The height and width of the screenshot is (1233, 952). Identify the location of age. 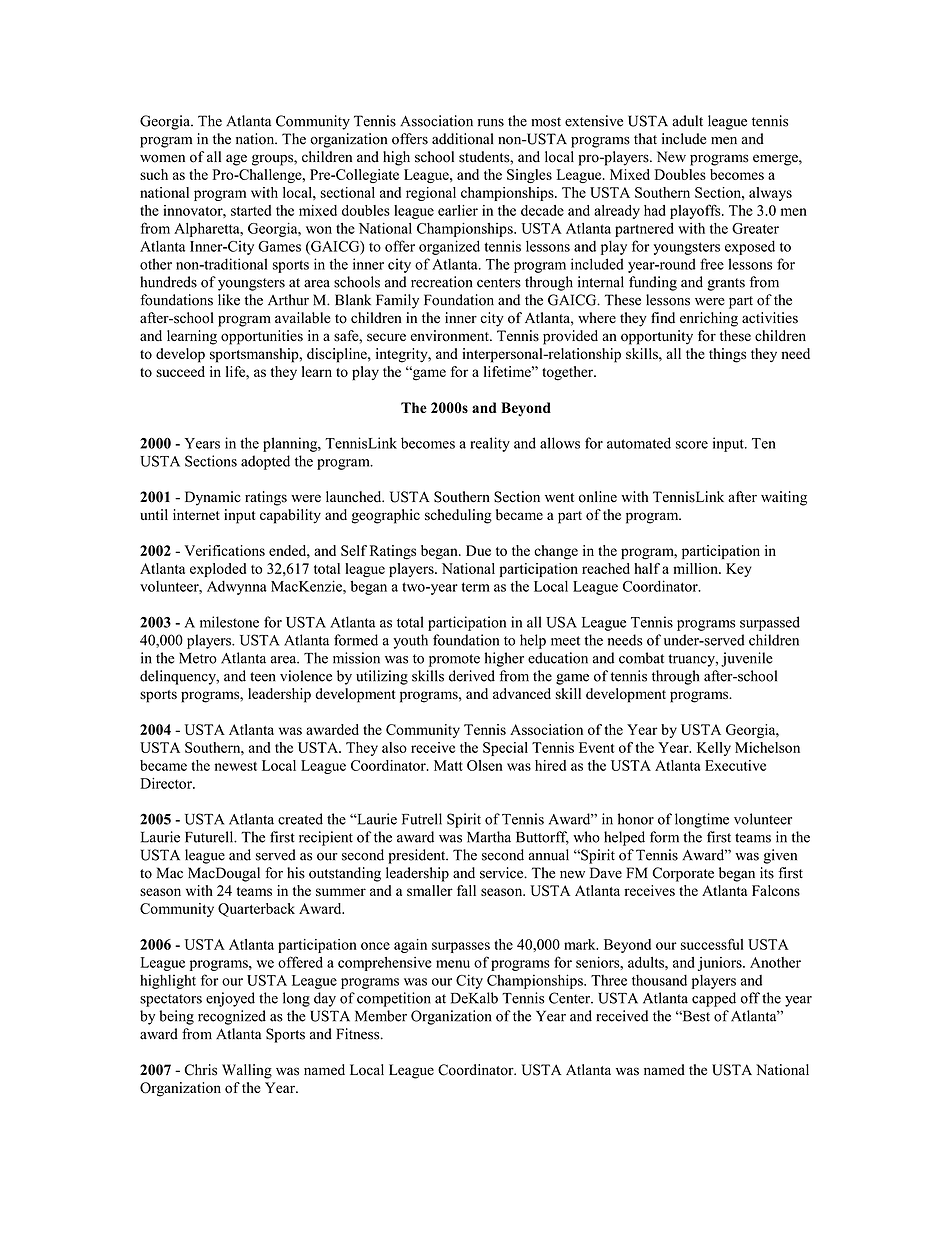
(236, 160).
